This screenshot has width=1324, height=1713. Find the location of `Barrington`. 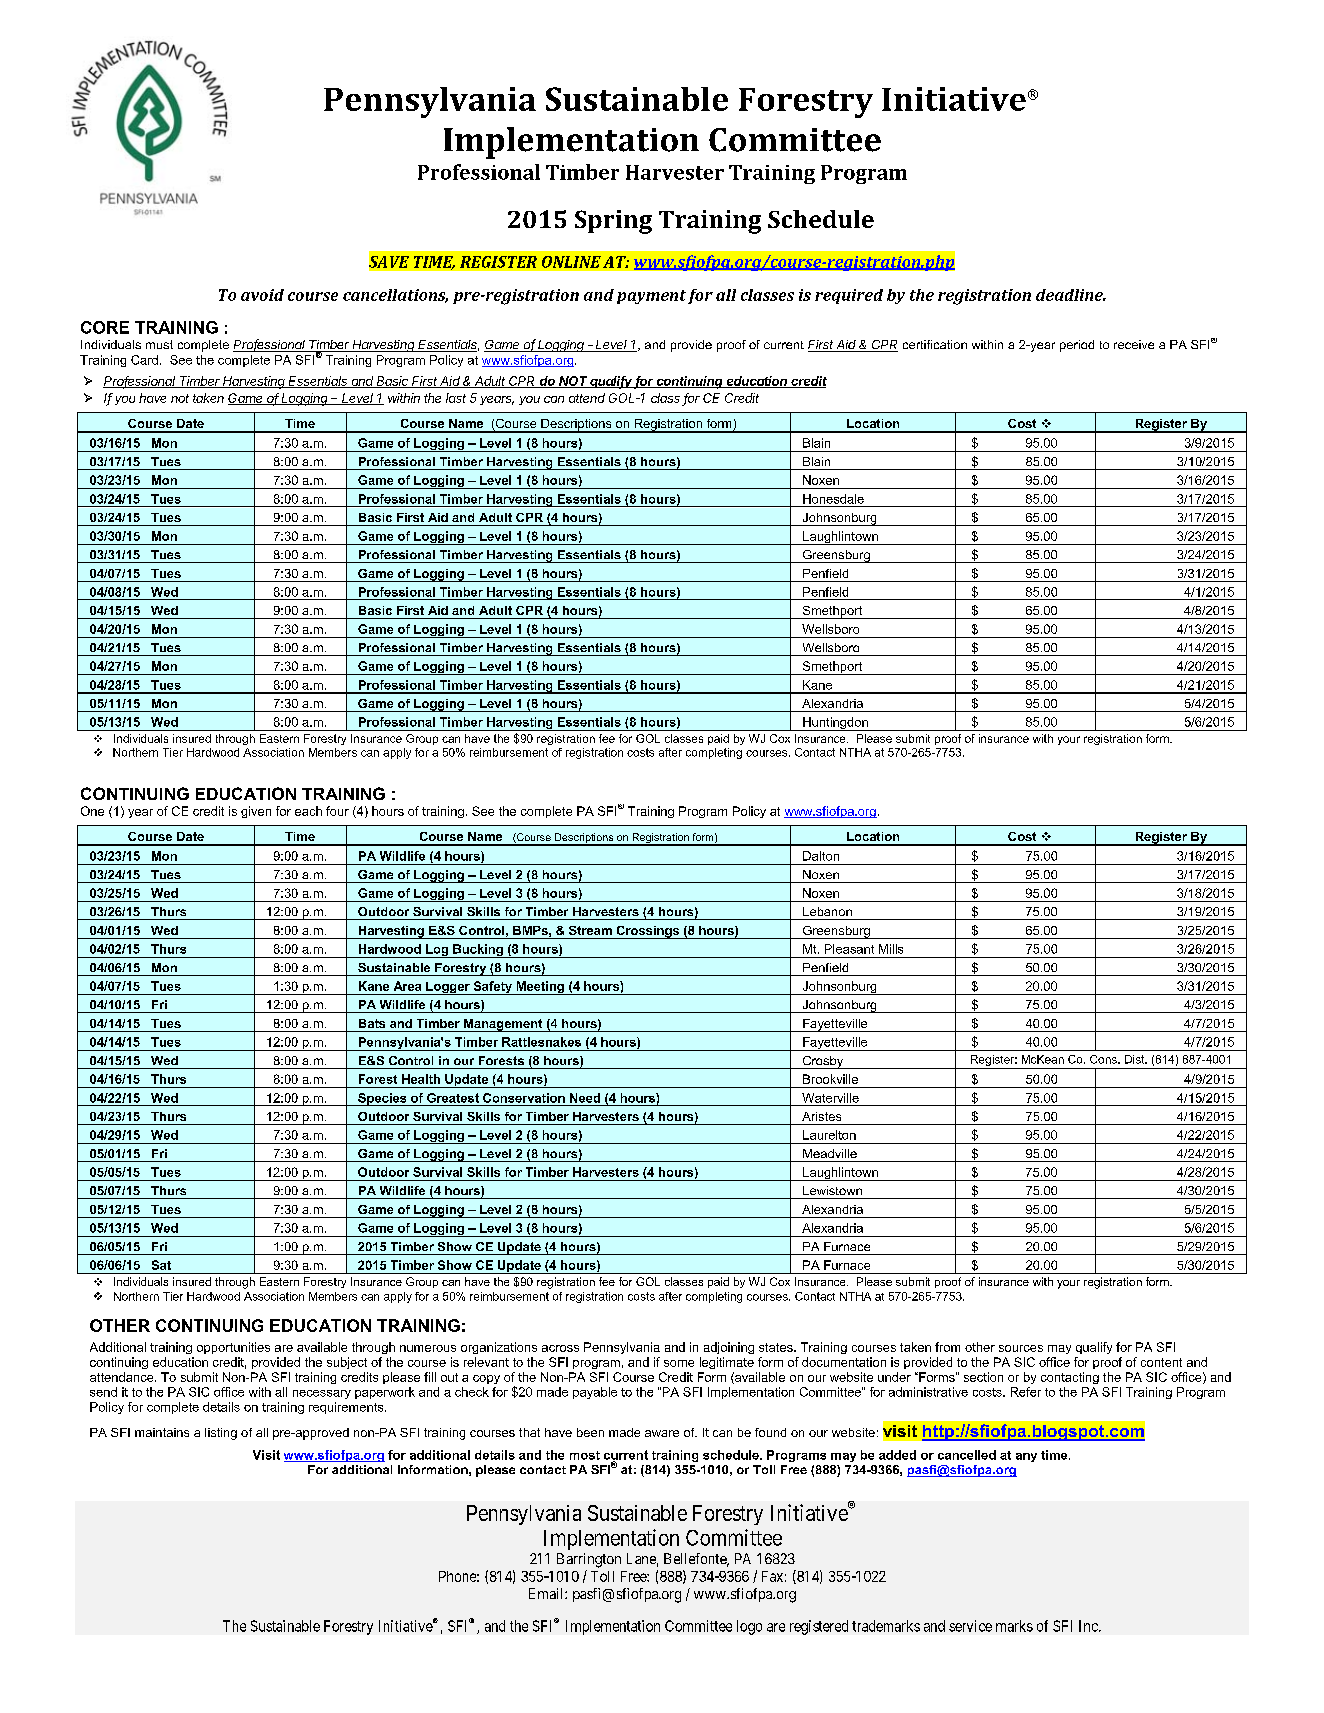

Barrington is located at coordinates (589, 1560).
